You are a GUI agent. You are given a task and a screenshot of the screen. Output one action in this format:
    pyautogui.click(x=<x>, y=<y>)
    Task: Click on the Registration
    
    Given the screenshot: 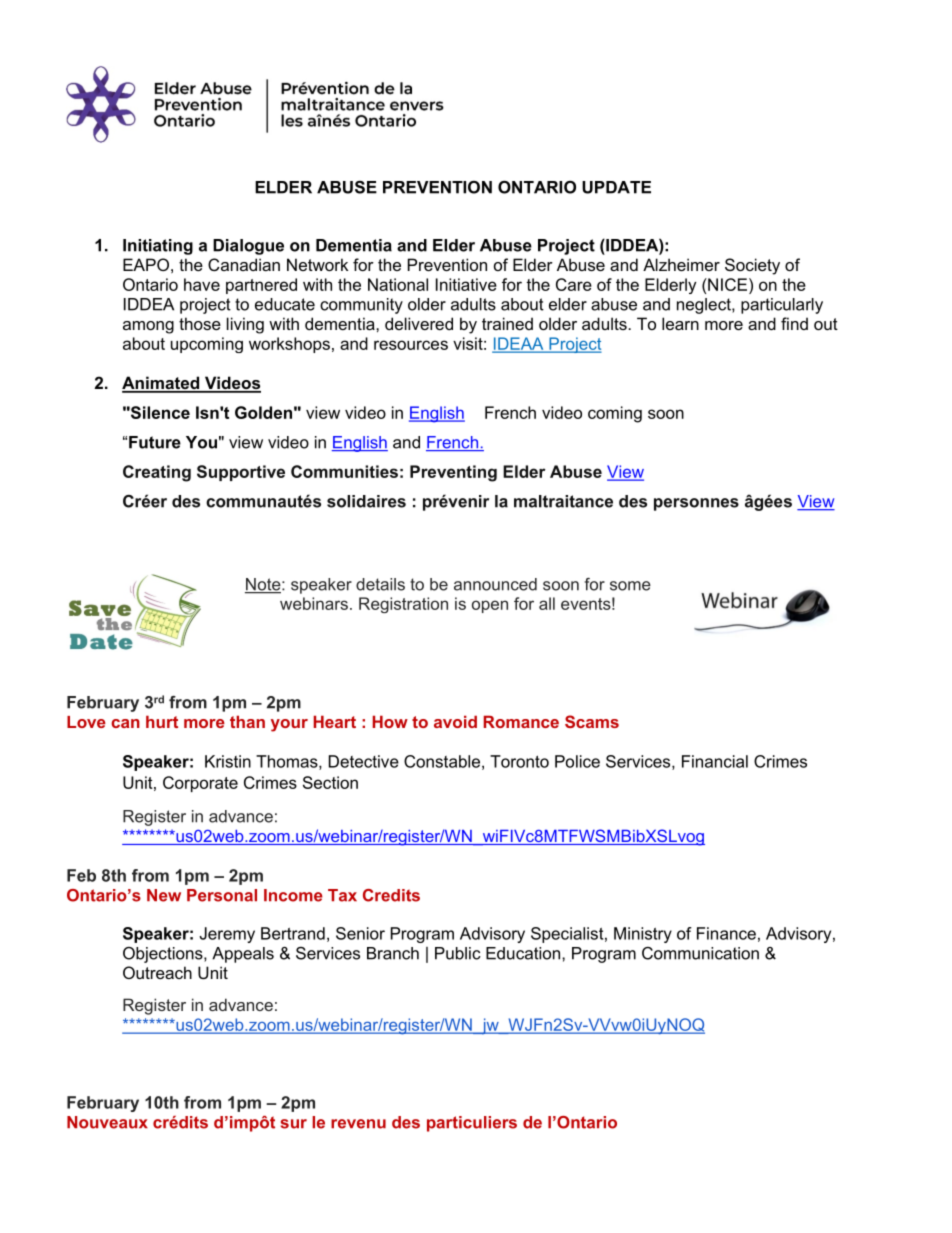 What is the action you would take?
    pyautogui.click(x=403, y=605)
